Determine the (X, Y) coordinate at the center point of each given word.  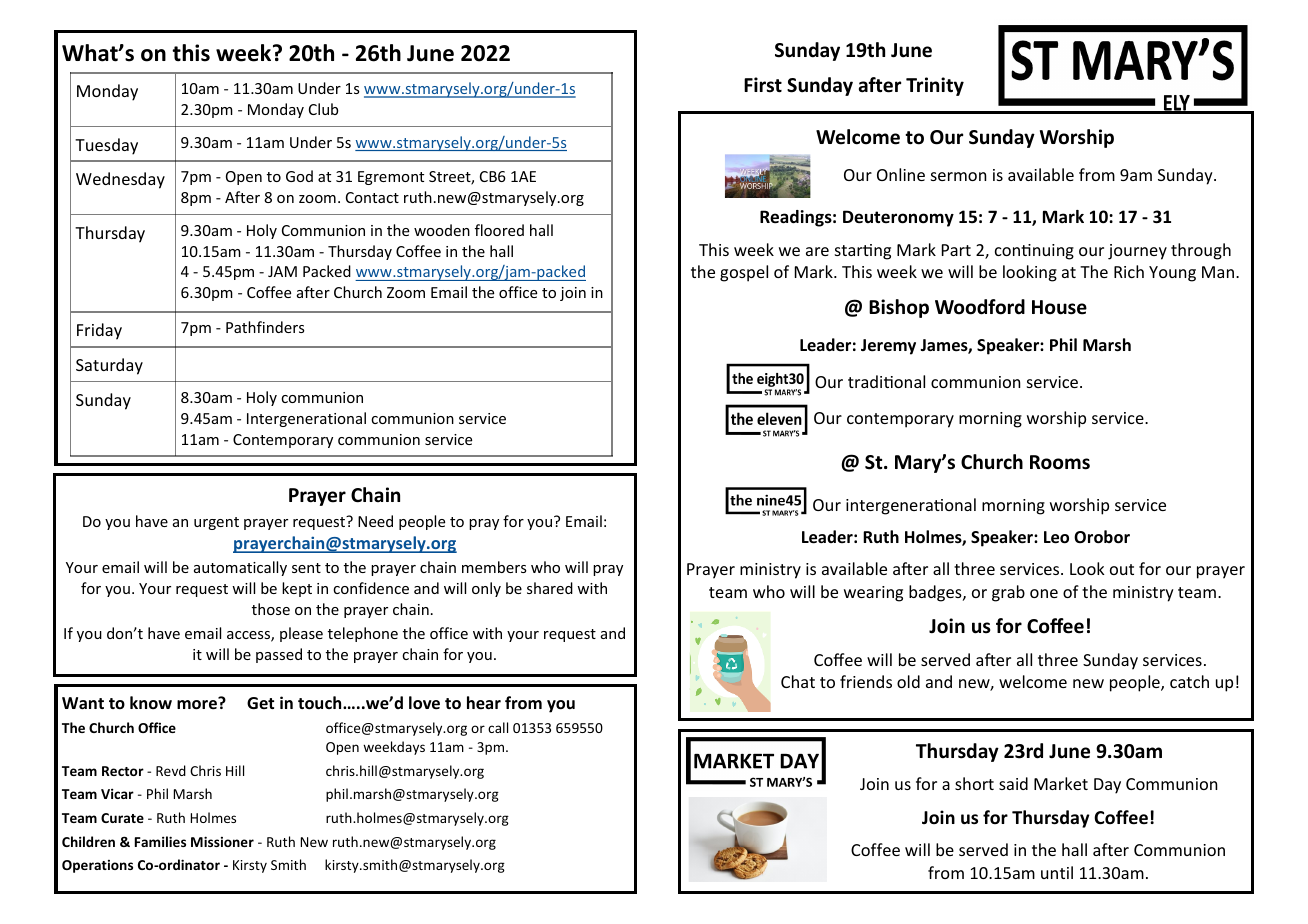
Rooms (1060, 462)
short (974, 783)
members (494, 567)
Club (323, 109)
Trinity (935, 86)
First (763, 85)
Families (160, 841)
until (1057, 872)
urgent (216, 523)
